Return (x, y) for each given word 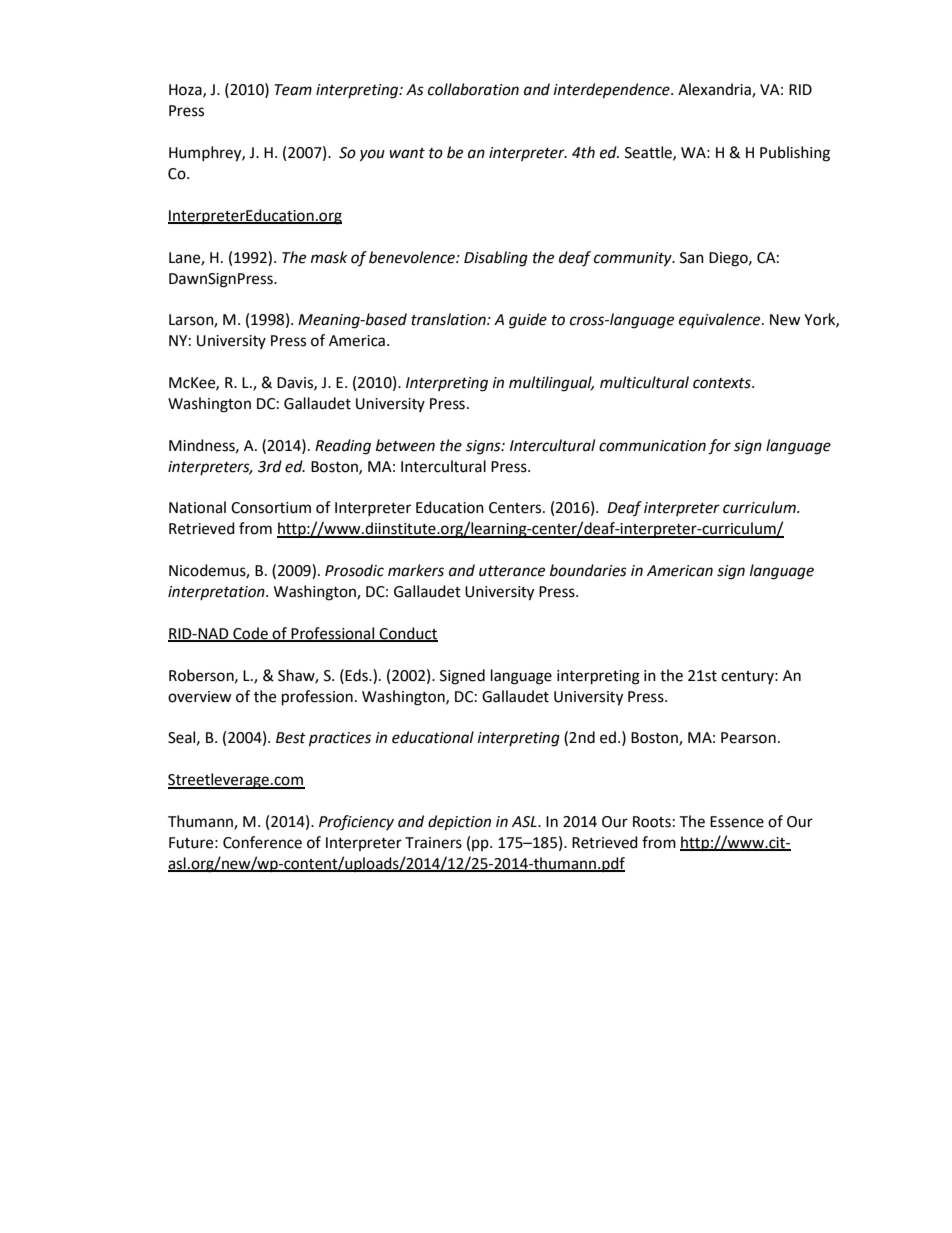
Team (293, 90)
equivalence (721, 320)
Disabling (496, 259)
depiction (459, 823)
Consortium (271, 508)
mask (329, 257)
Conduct (408, 634)
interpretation (217, 593)
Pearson (748, 738)
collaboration (473, 89)
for (719, 447)
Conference (262, 842)
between (405, 445)
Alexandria (715, 90)
